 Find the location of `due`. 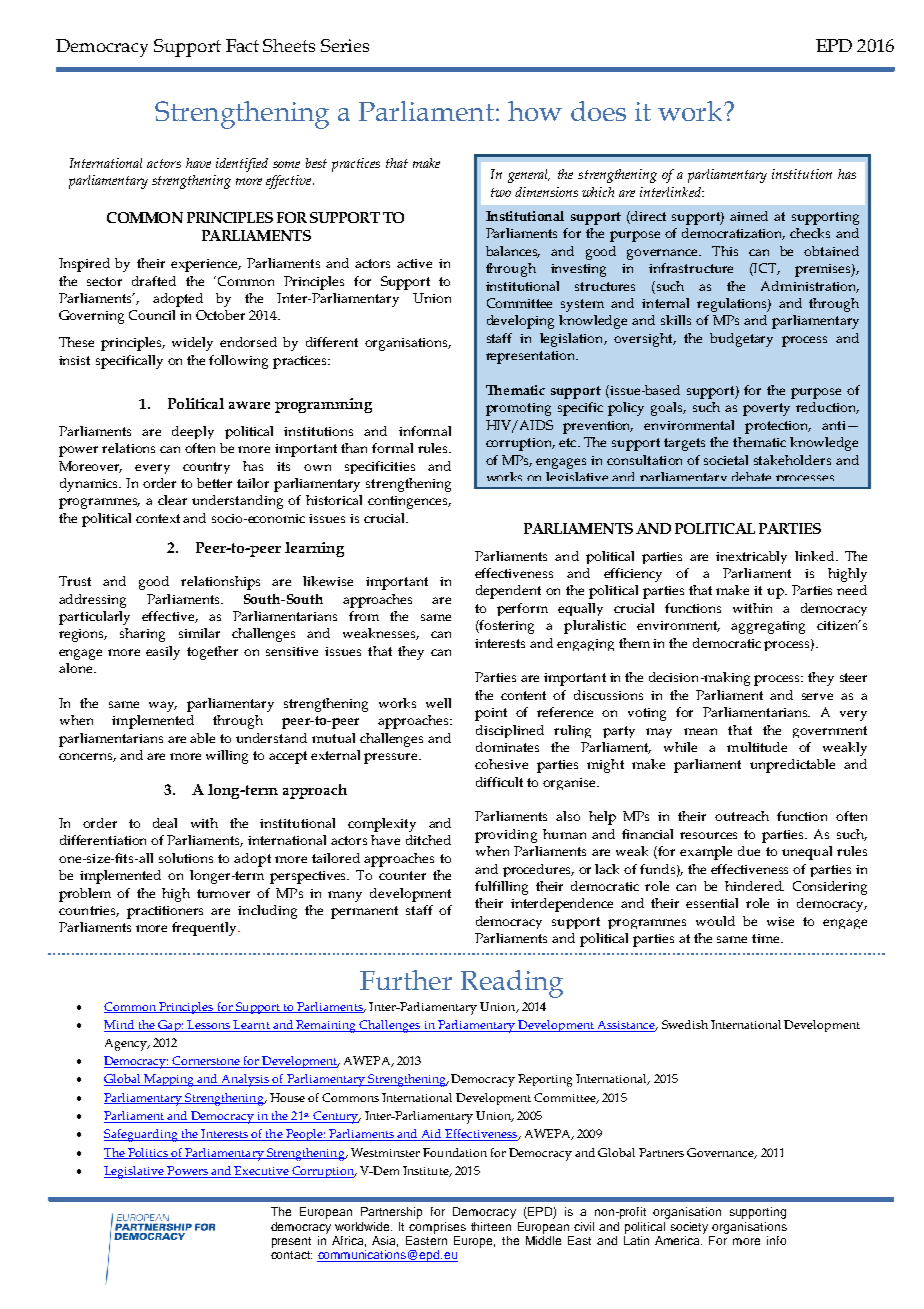

due is located at coordinates (749, 851).
